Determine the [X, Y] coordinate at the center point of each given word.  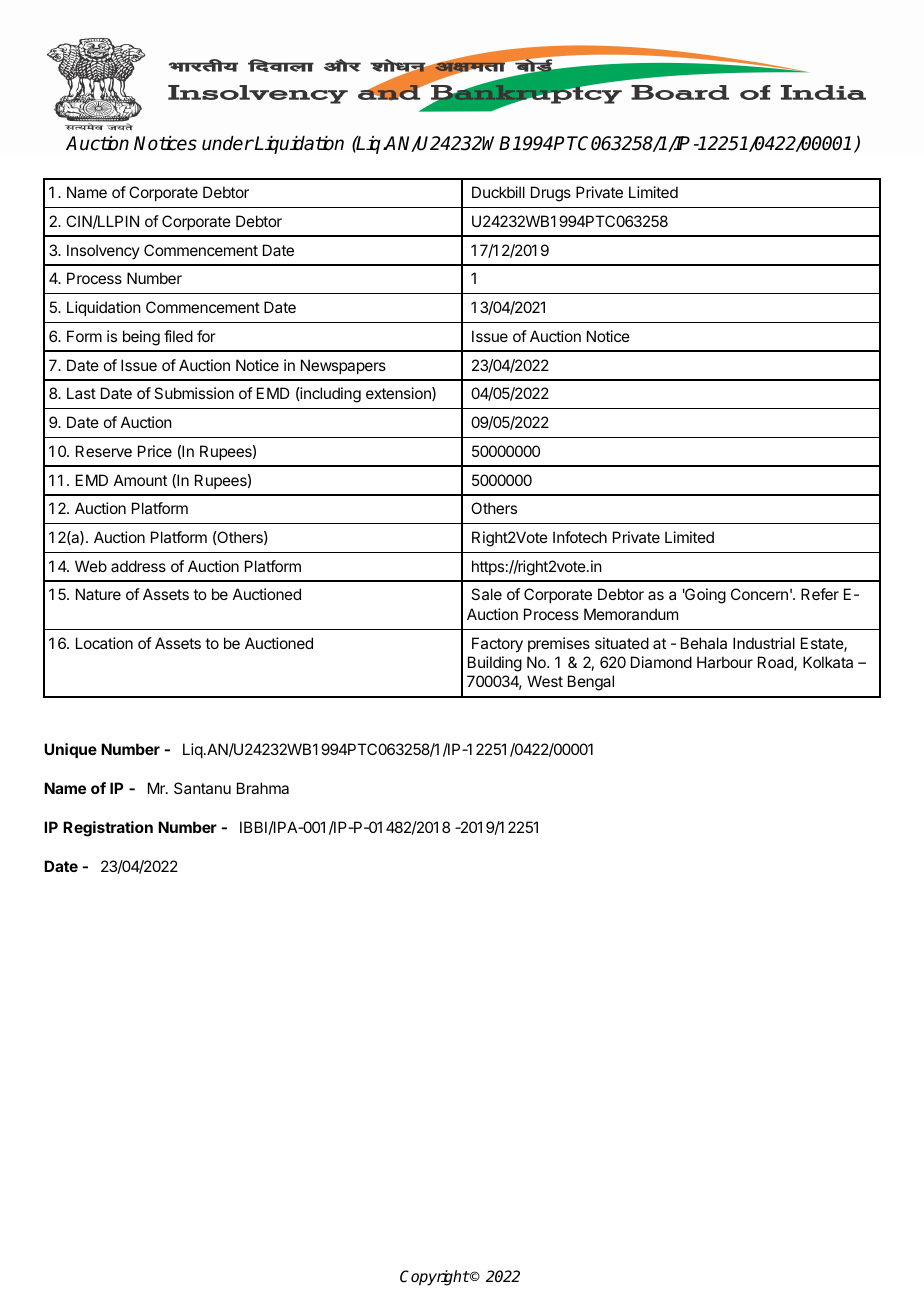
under [228, 143]
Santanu [202, 788]
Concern [759, 594]
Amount [140, 480]
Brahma [263, 788]
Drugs [551, 194]
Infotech [580, 537]
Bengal [591, 683]
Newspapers [343, 366]
